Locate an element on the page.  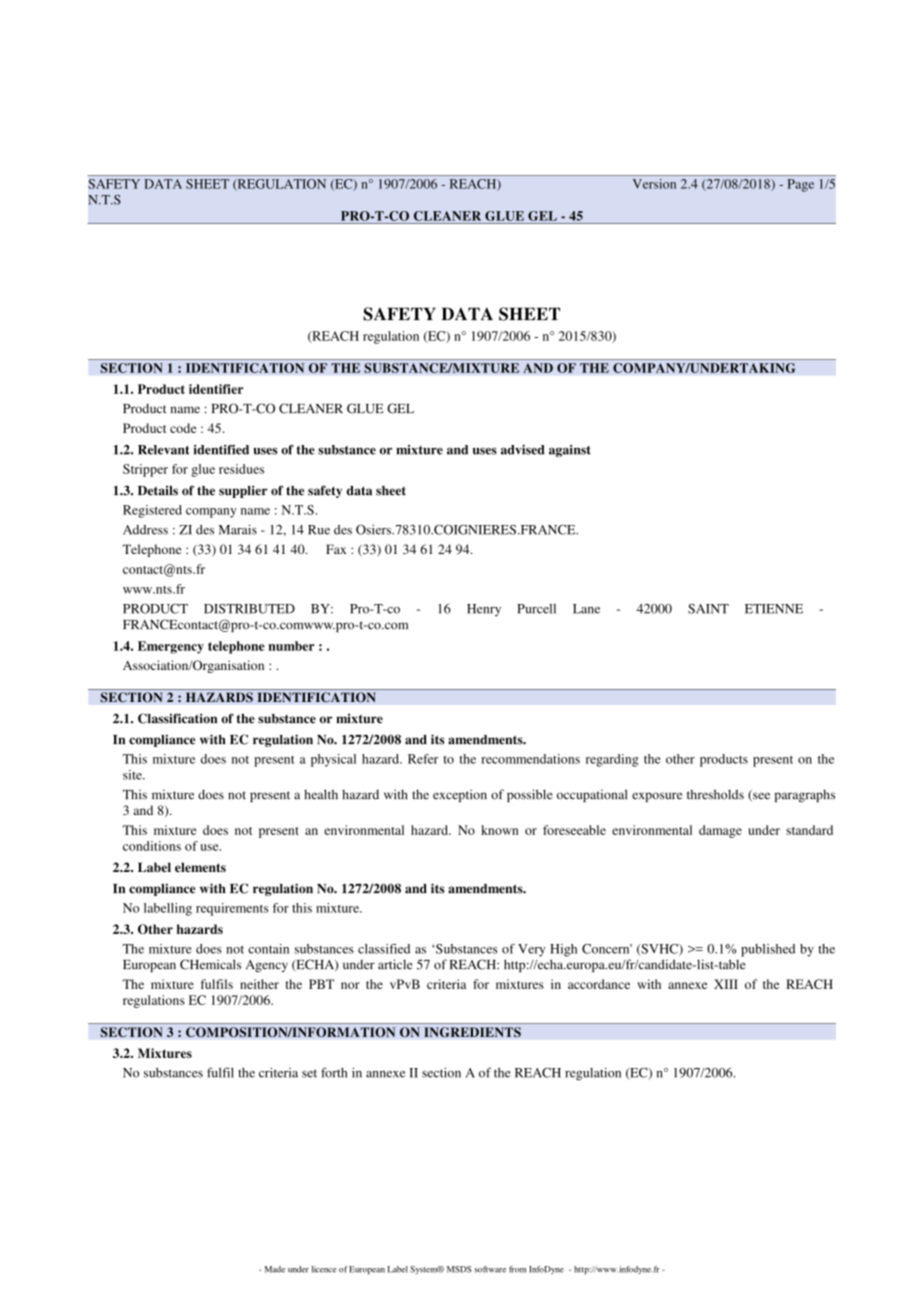
Refer is located at coordinates (423, 759).
